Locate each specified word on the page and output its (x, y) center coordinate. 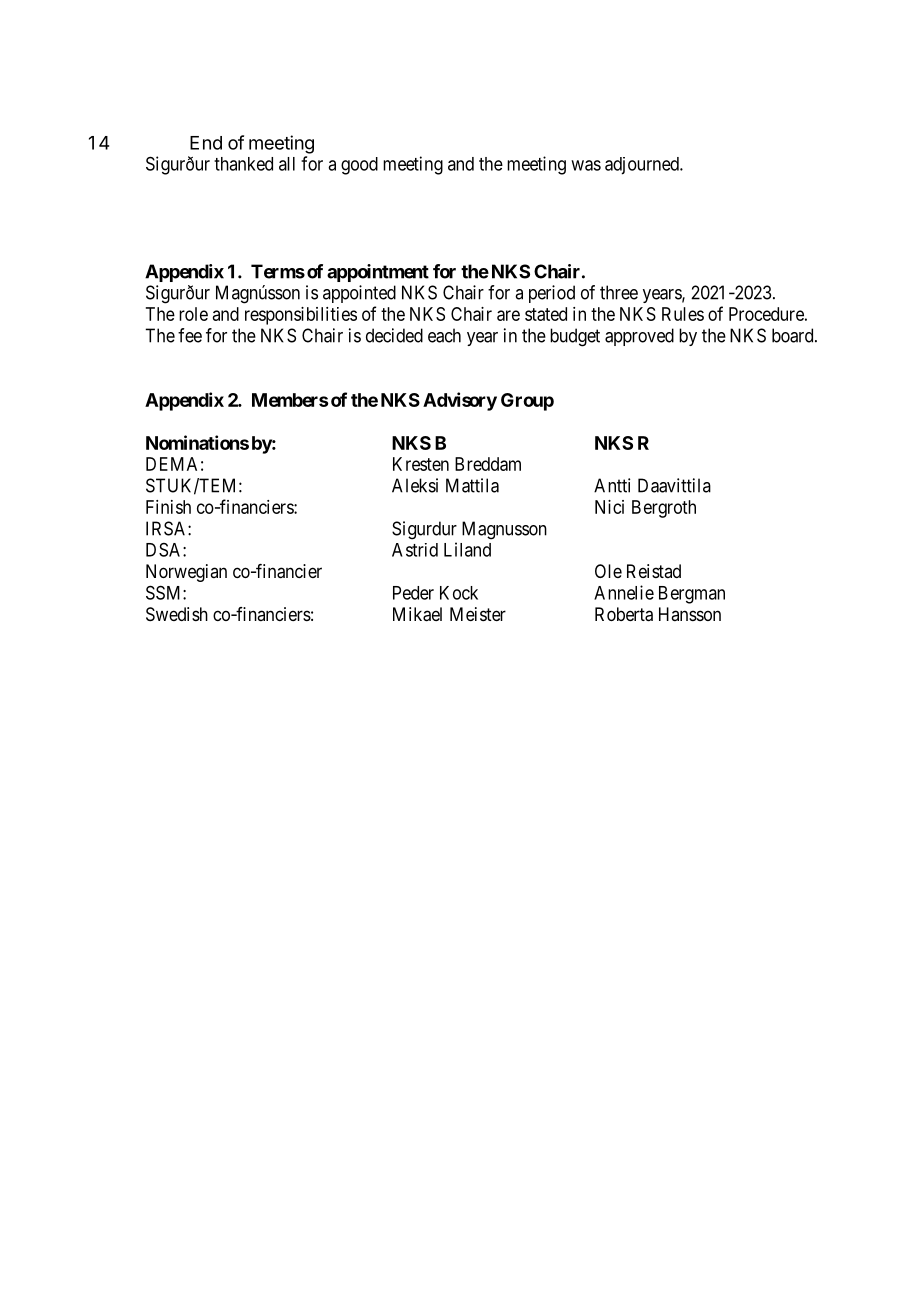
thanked (243, 164)
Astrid (415, 550)
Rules (683, 314)
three (619, 292)
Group (527, 402)
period (552, 294)
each (444, 335)
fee (190, 335)
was (586, 165)
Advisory (460, 401)
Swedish (177, 614)
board (794, 335)
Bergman (692, 595)
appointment (378, 273)
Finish (168, 507)
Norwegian (186, 573)
